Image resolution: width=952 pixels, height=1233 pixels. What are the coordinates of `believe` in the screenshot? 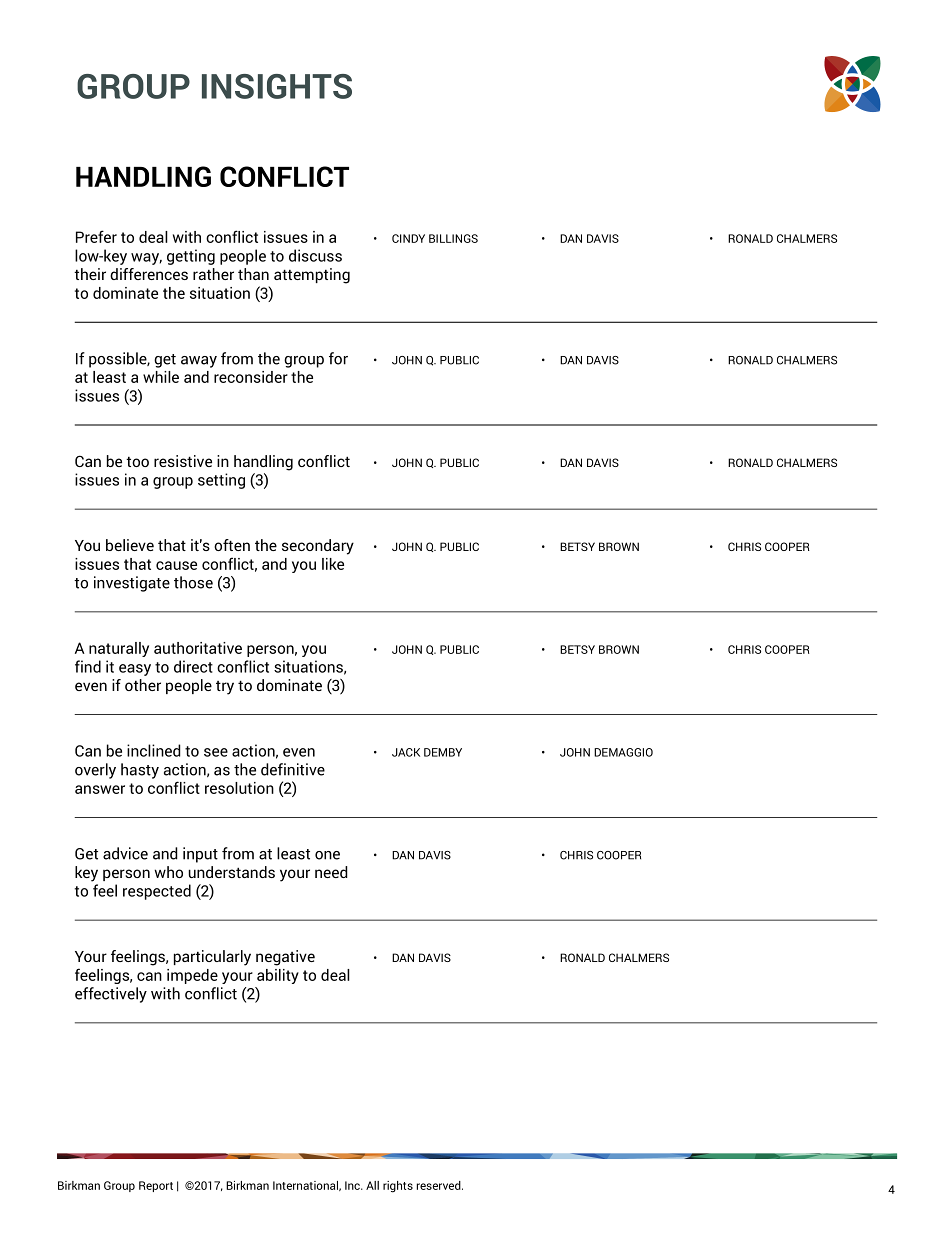 It's located at (130, 545).
